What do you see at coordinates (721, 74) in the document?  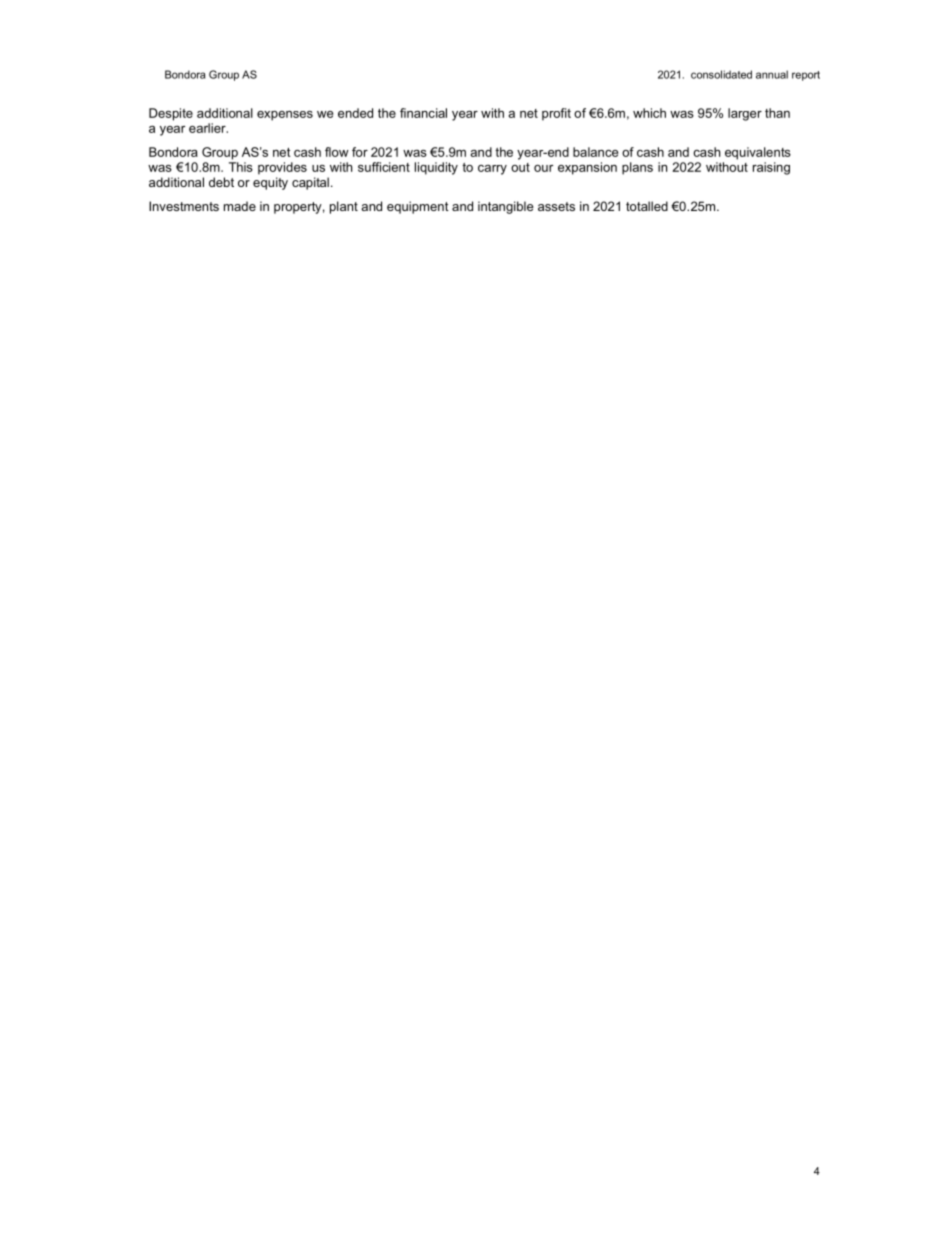 I see `consolidated` at bounding box center [721, 74].
